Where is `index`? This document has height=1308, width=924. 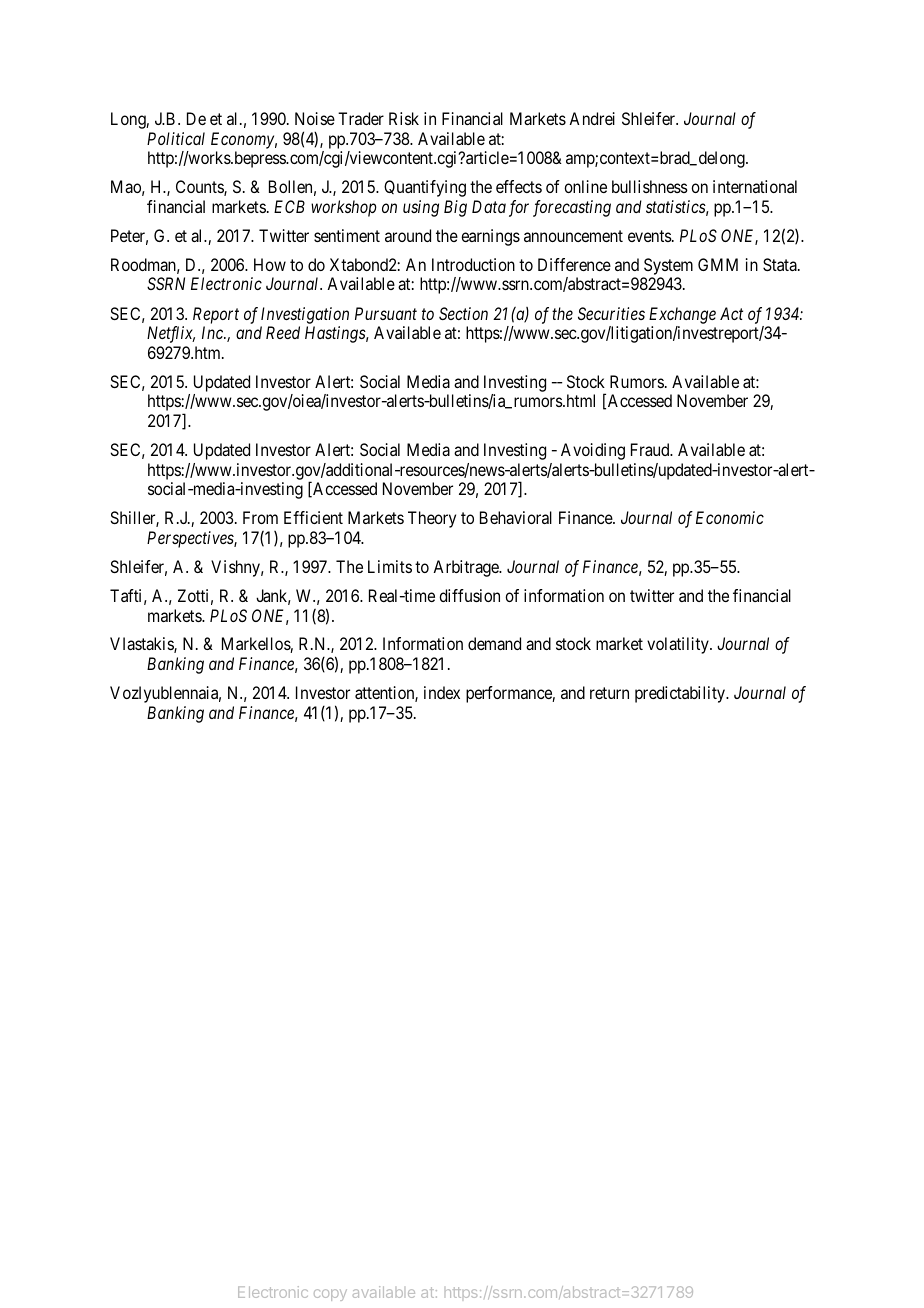 index is located at coordinates (442, 692).
